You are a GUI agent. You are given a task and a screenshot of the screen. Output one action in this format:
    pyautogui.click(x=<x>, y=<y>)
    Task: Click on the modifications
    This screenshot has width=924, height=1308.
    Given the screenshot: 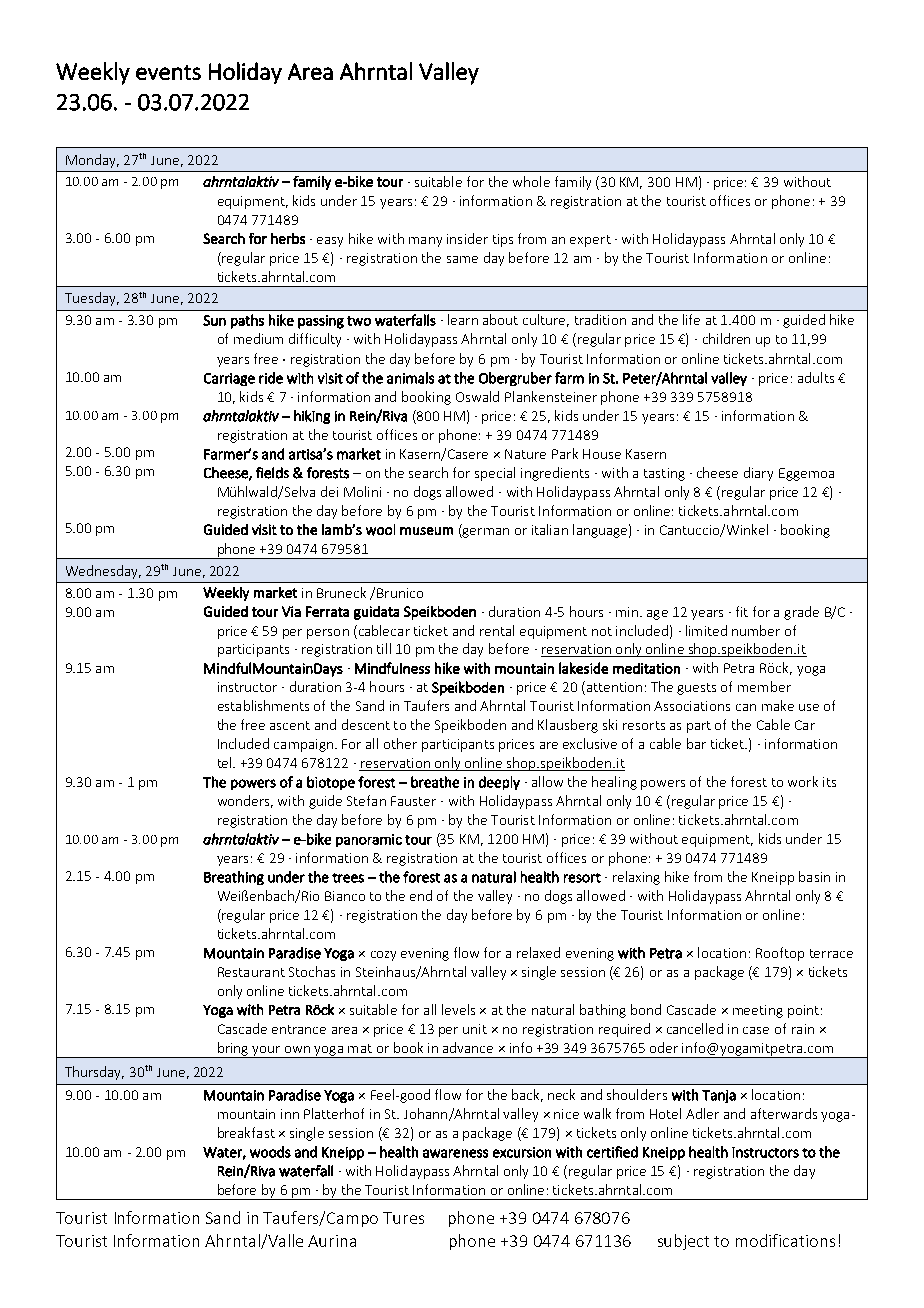 What is the action you would take?
    pyautogui.click(x=785, y=1240)
